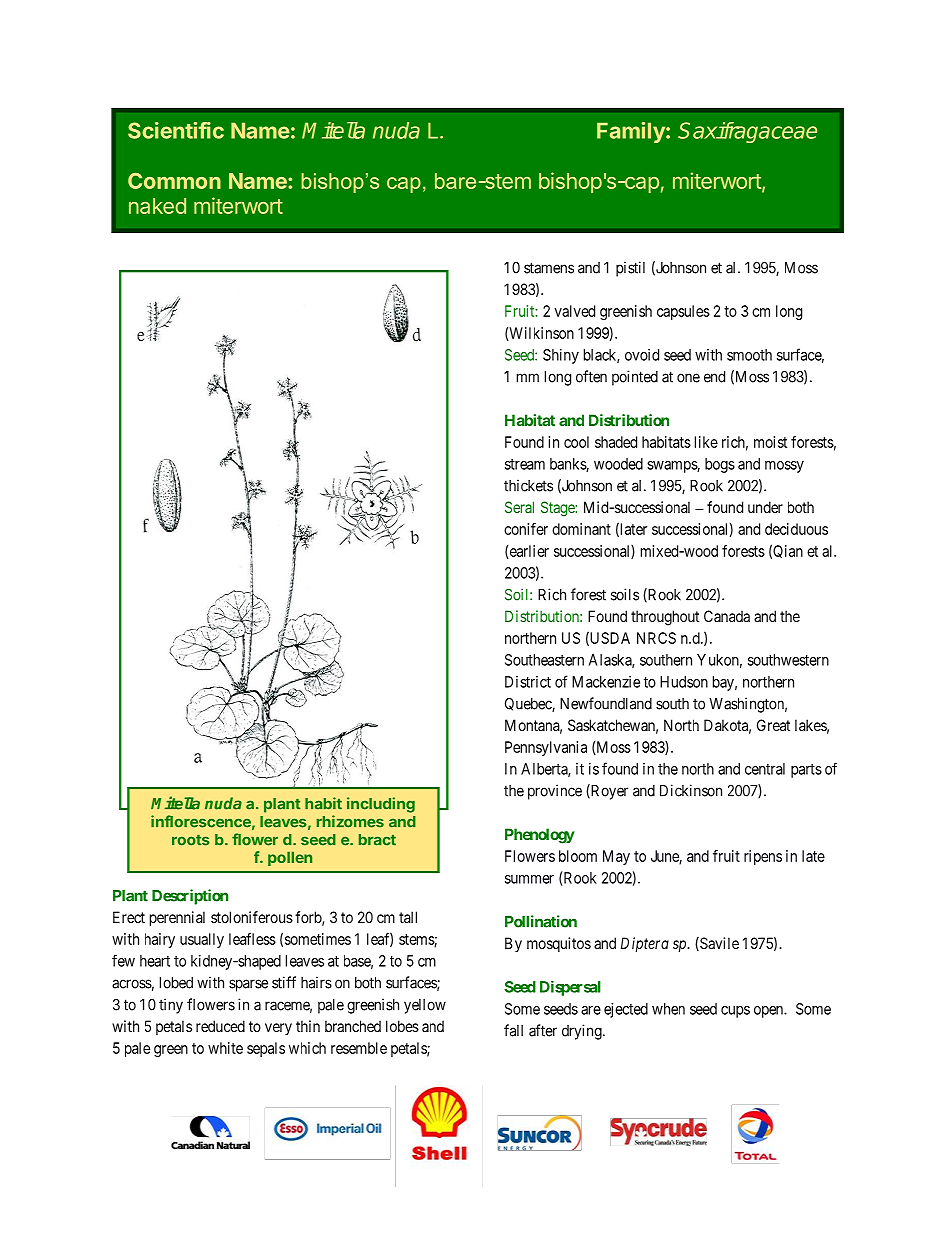  Describe the element at coordinates (727, 616) in the screenshot. I see `Canada` at that location.
